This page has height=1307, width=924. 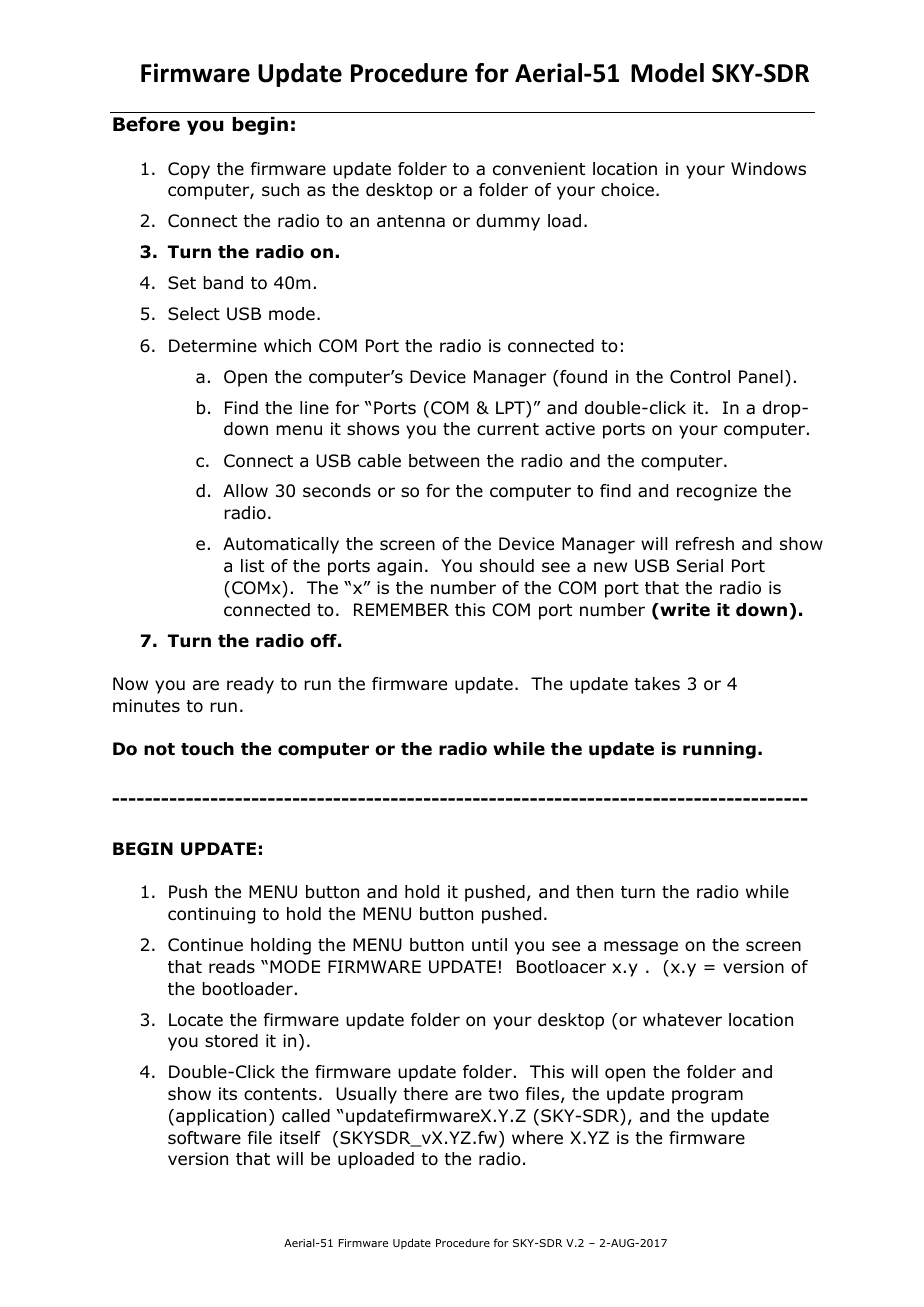 I want to click on until, so click(x=489, y=945).
